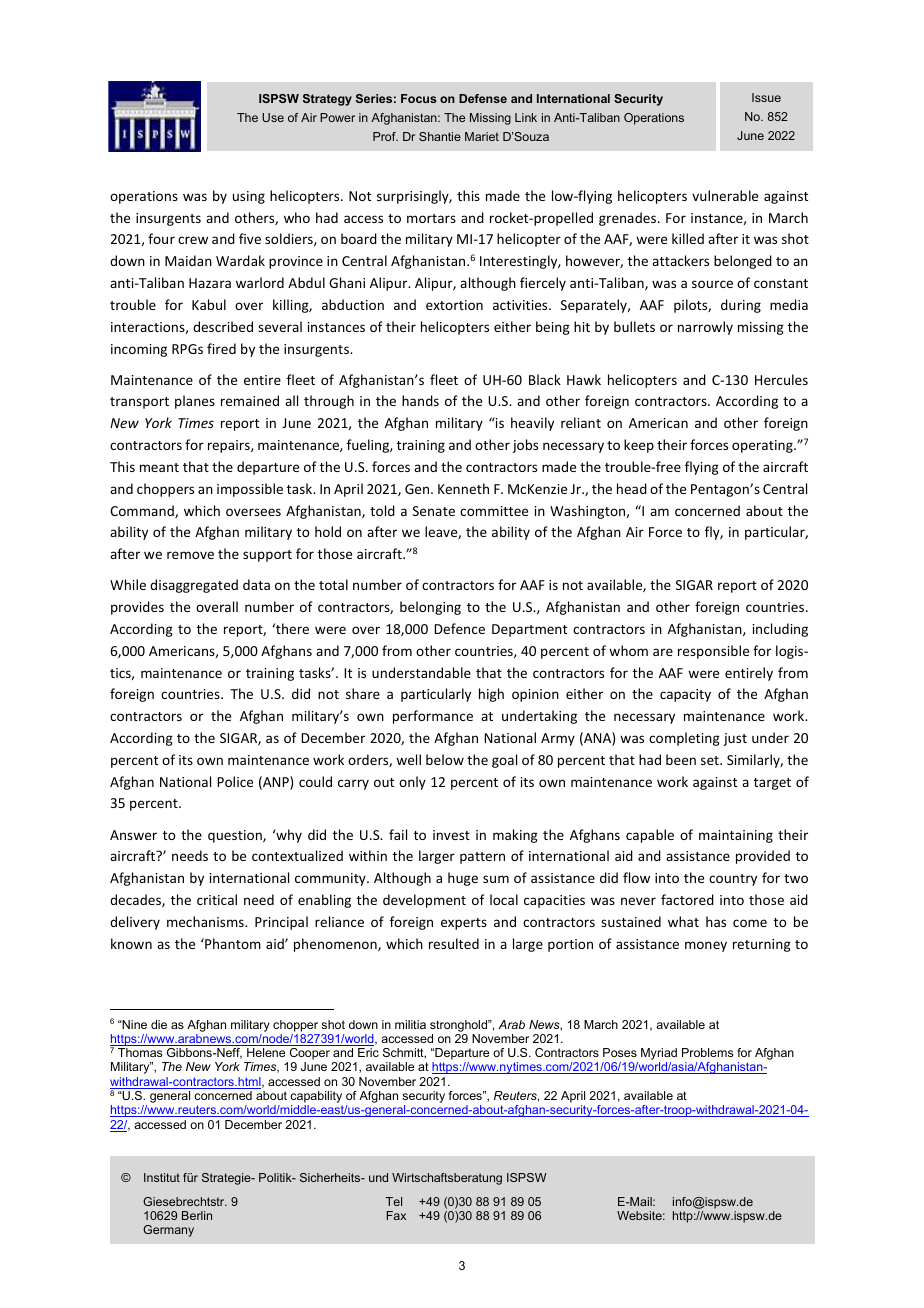  I want to click on Use, so click(273, 117).
